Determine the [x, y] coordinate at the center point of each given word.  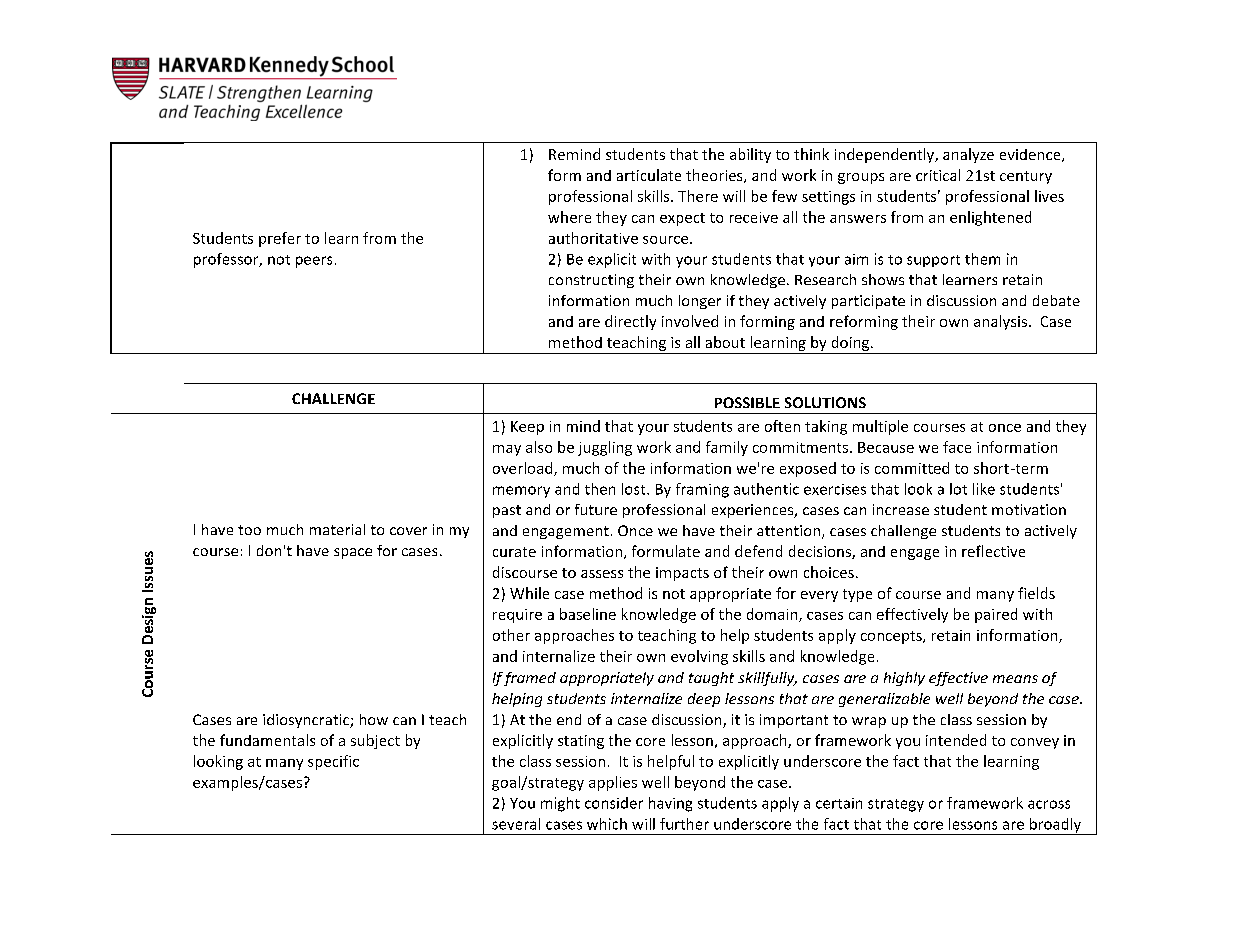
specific [333, 762]
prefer [280, 239]
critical [938, 175]
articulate [649, 175]
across [1049, 804]
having [670, 804]
